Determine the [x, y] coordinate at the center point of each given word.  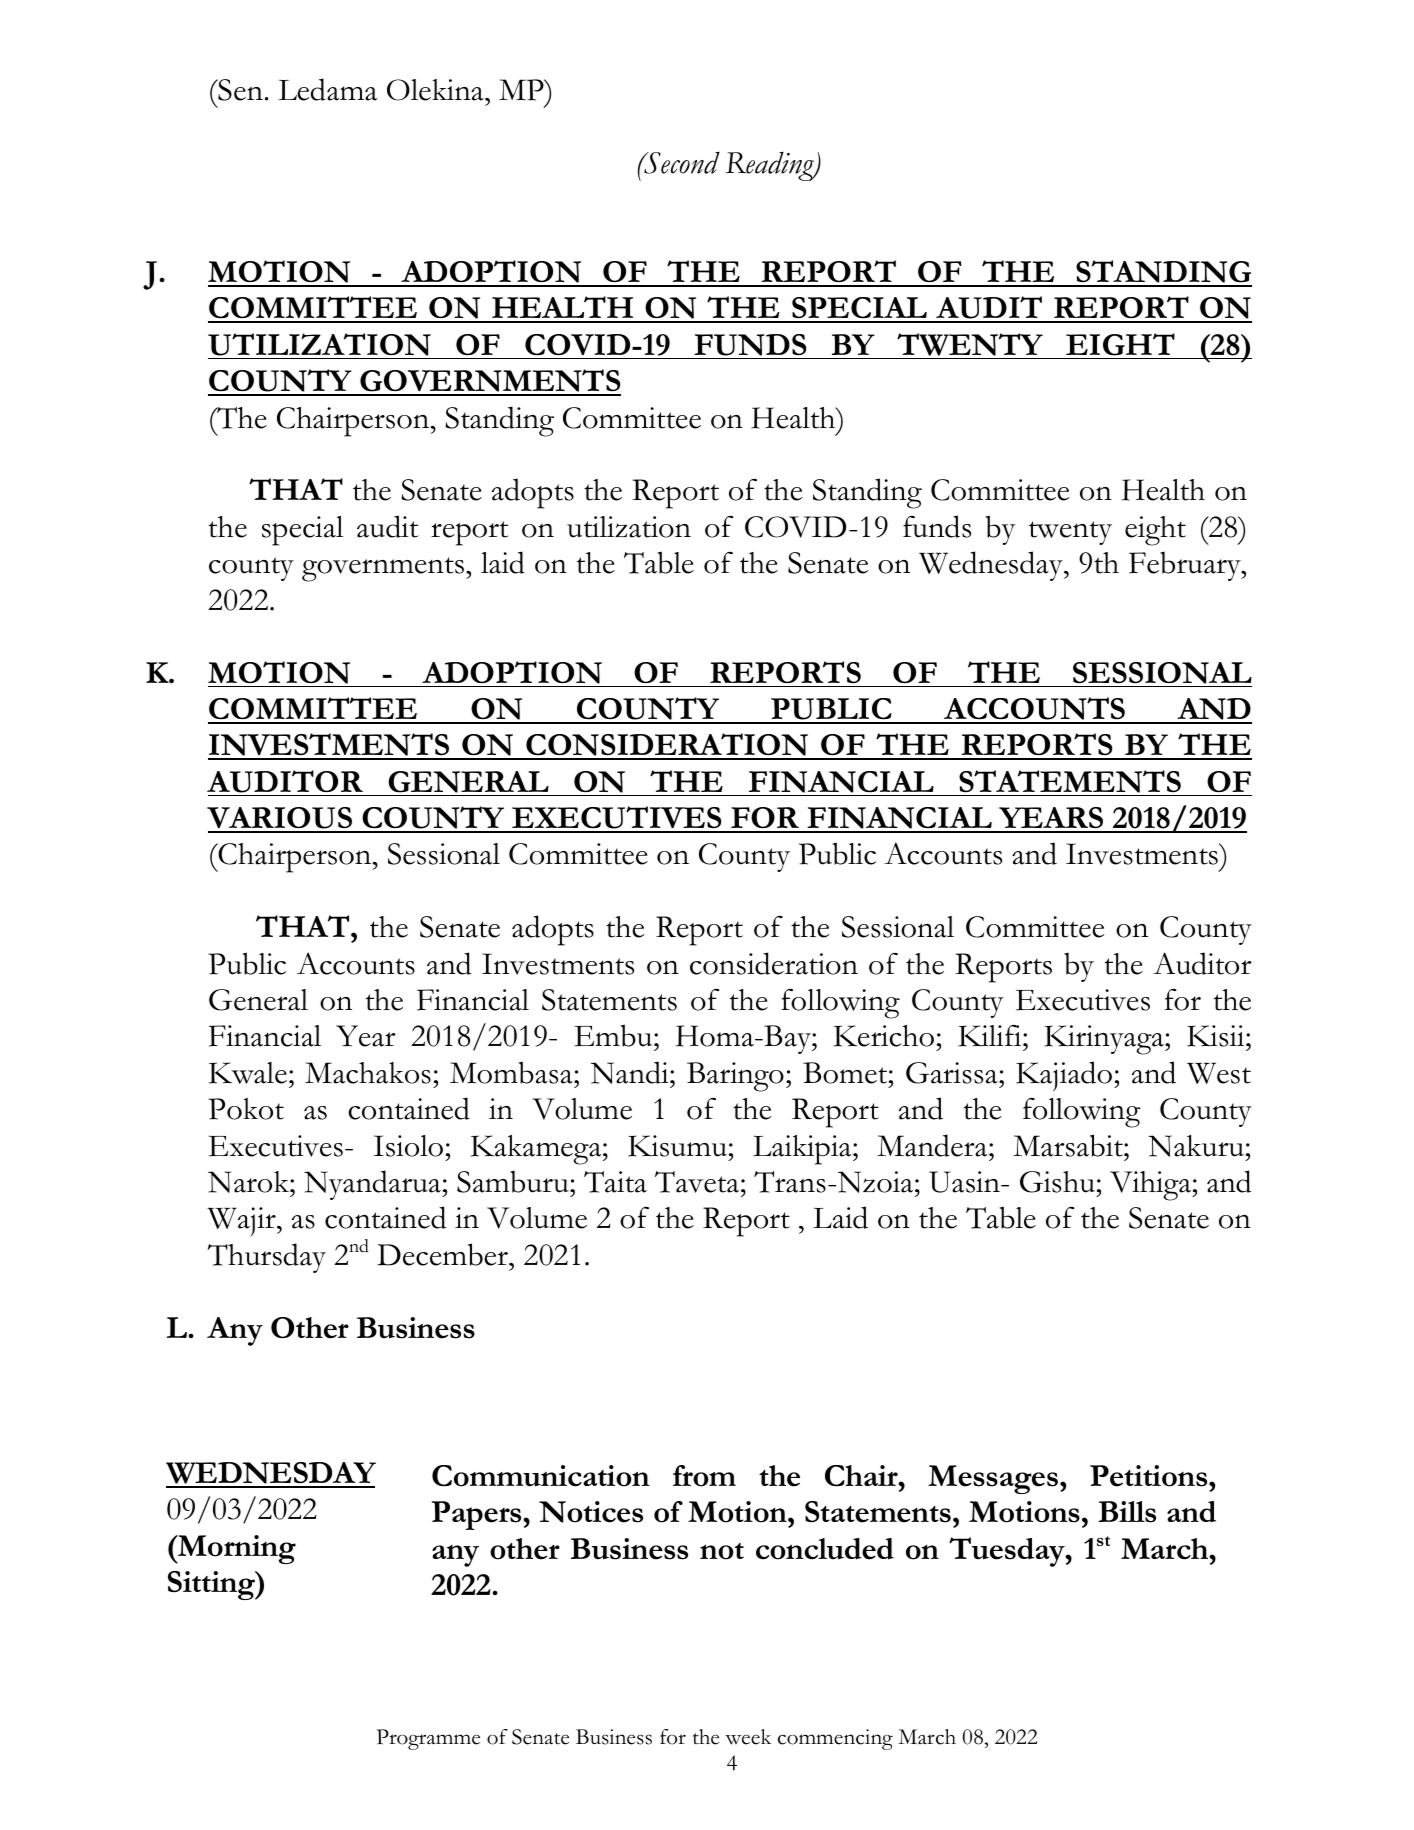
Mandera [933, 1145]
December [443, 1254]
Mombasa [512, 1072]
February [1186, 566]
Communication [541, 1476]
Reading [770, 166]
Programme [428, 1739]
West [1219, 1073]
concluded [825, 1549]
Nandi [631, 1072]
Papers [478, 1515]
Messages [993, 1479]
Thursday [266, 1258]
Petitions [1150, 1476]
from [704, 1476]
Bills [1127, 1512]
